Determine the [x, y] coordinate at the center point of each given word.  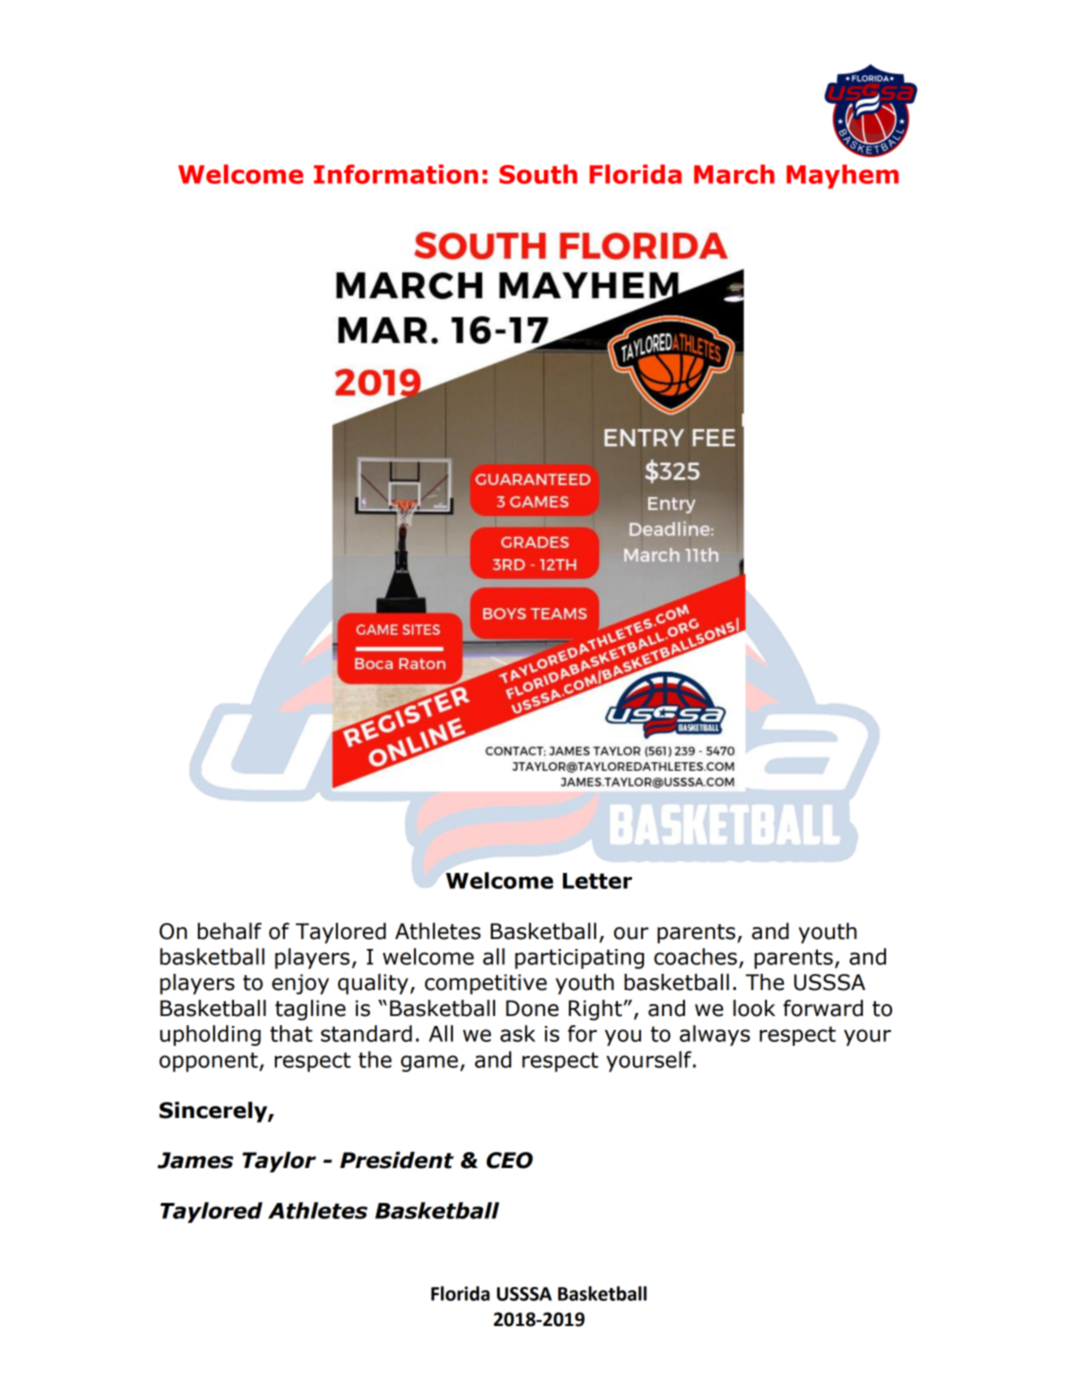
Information [396, 174]
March [734, 174]
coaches [695, 956]
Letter [597, 881]
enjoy [300, 984]
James [195, 1160]
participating [579, 959]
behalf [230, 931]
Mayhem [842, 176]
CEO [509, 1160]
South [538, 174]
